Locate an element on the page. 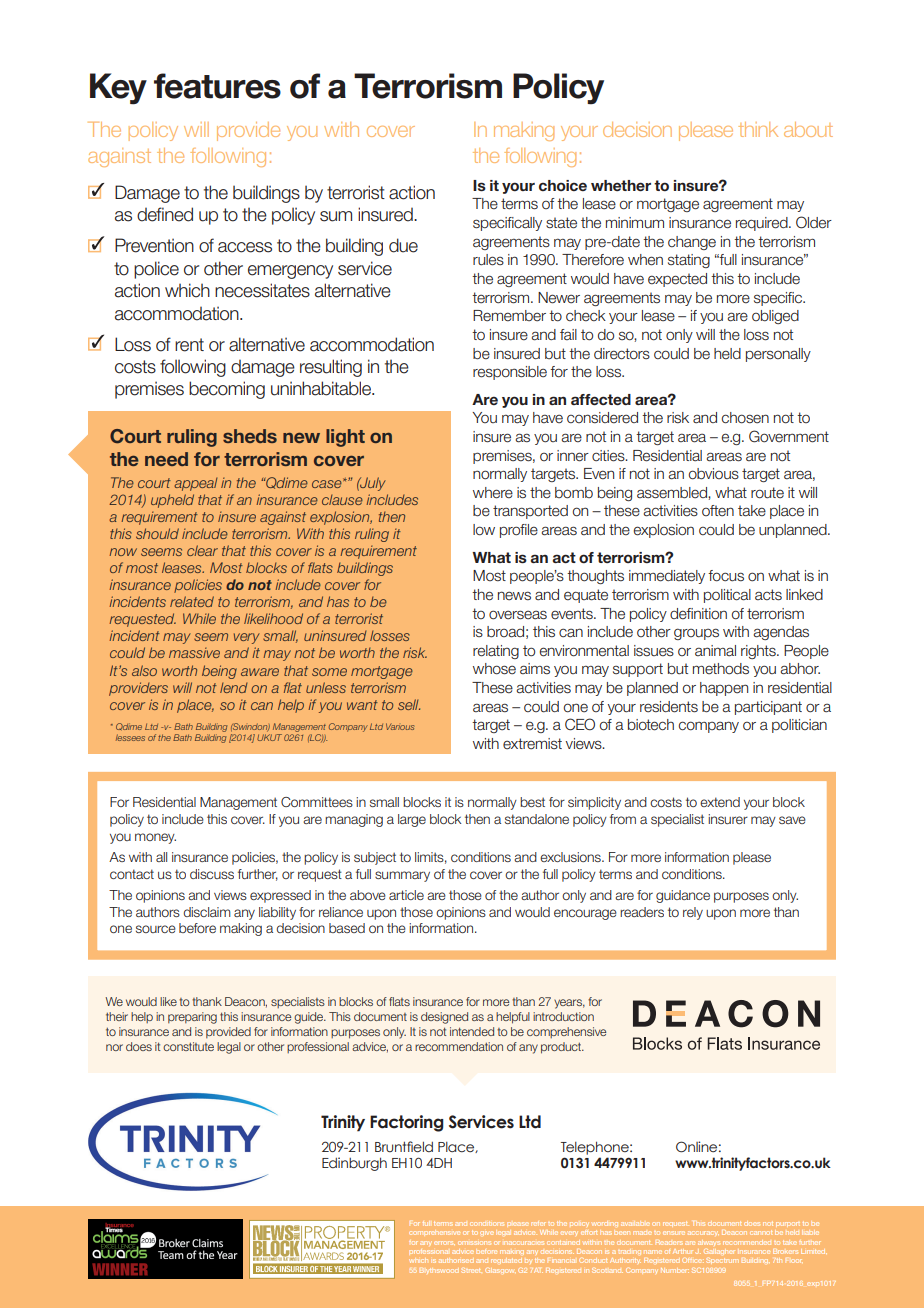 This document has height=1308, width=924. think is located at coordinates (758, 129).
